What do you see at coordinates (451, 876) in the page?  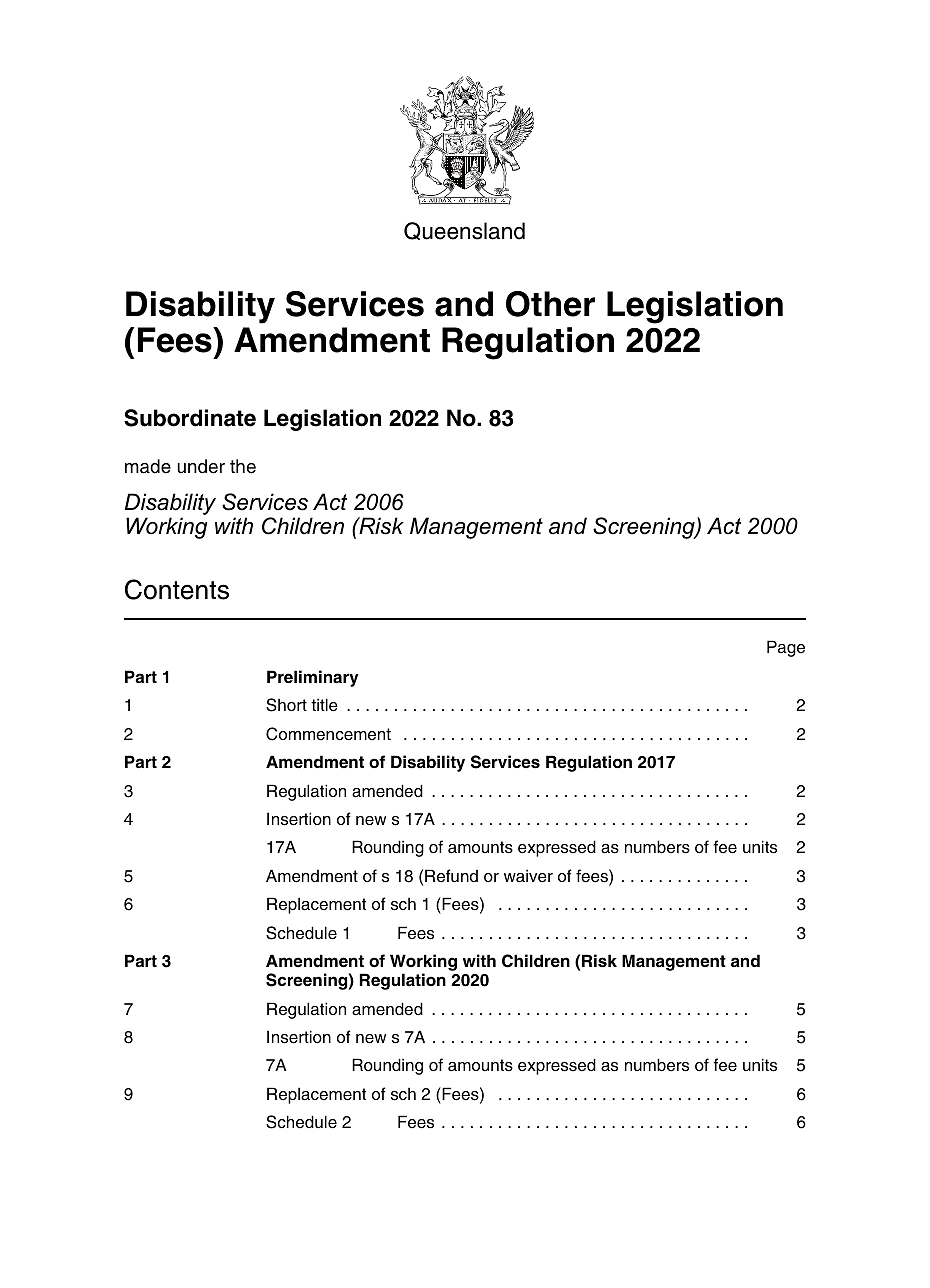 I see `Refund` at bounding box center [451, 876].
